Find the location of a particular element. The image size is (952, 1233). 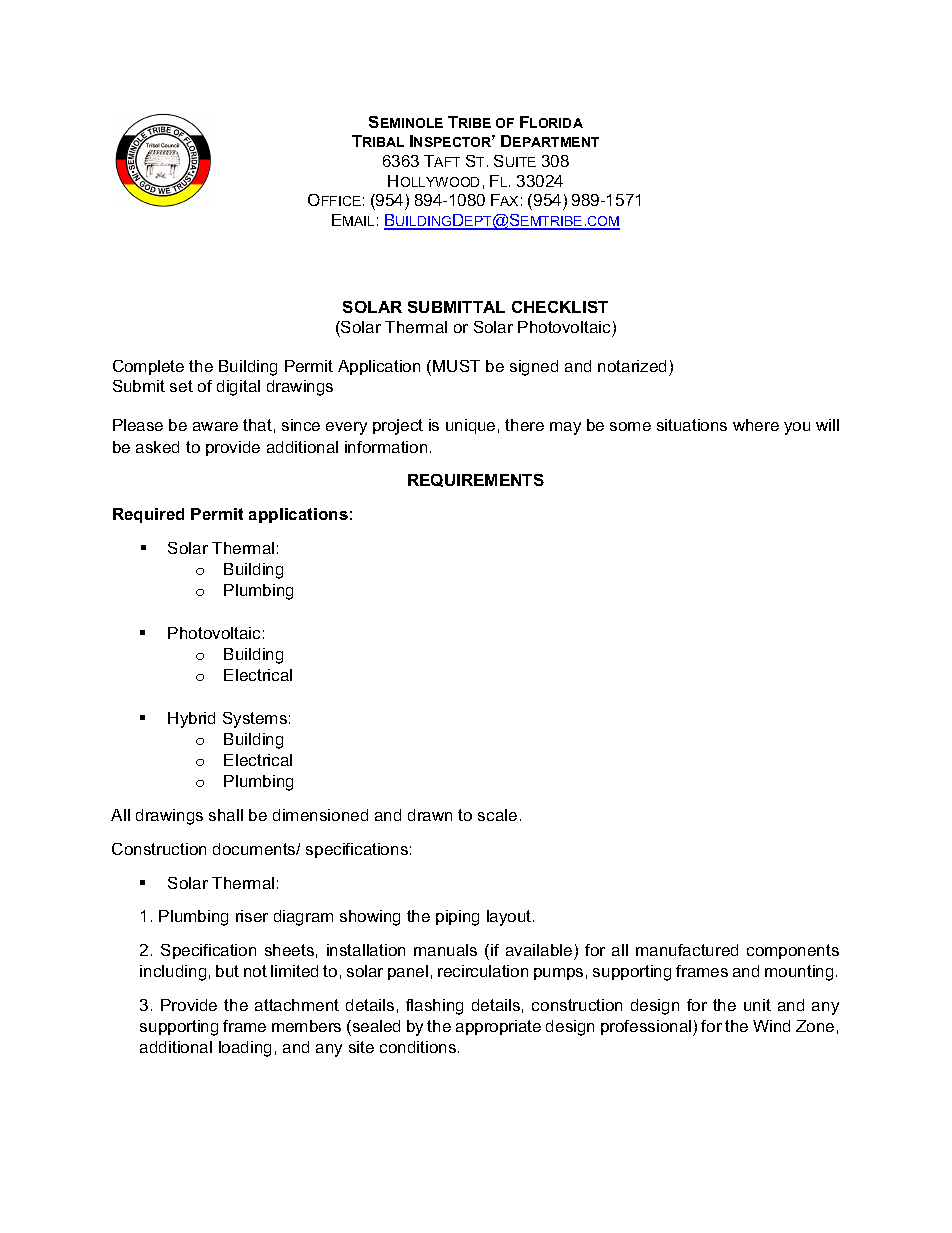

asked is located at coordinates (157, 447).
